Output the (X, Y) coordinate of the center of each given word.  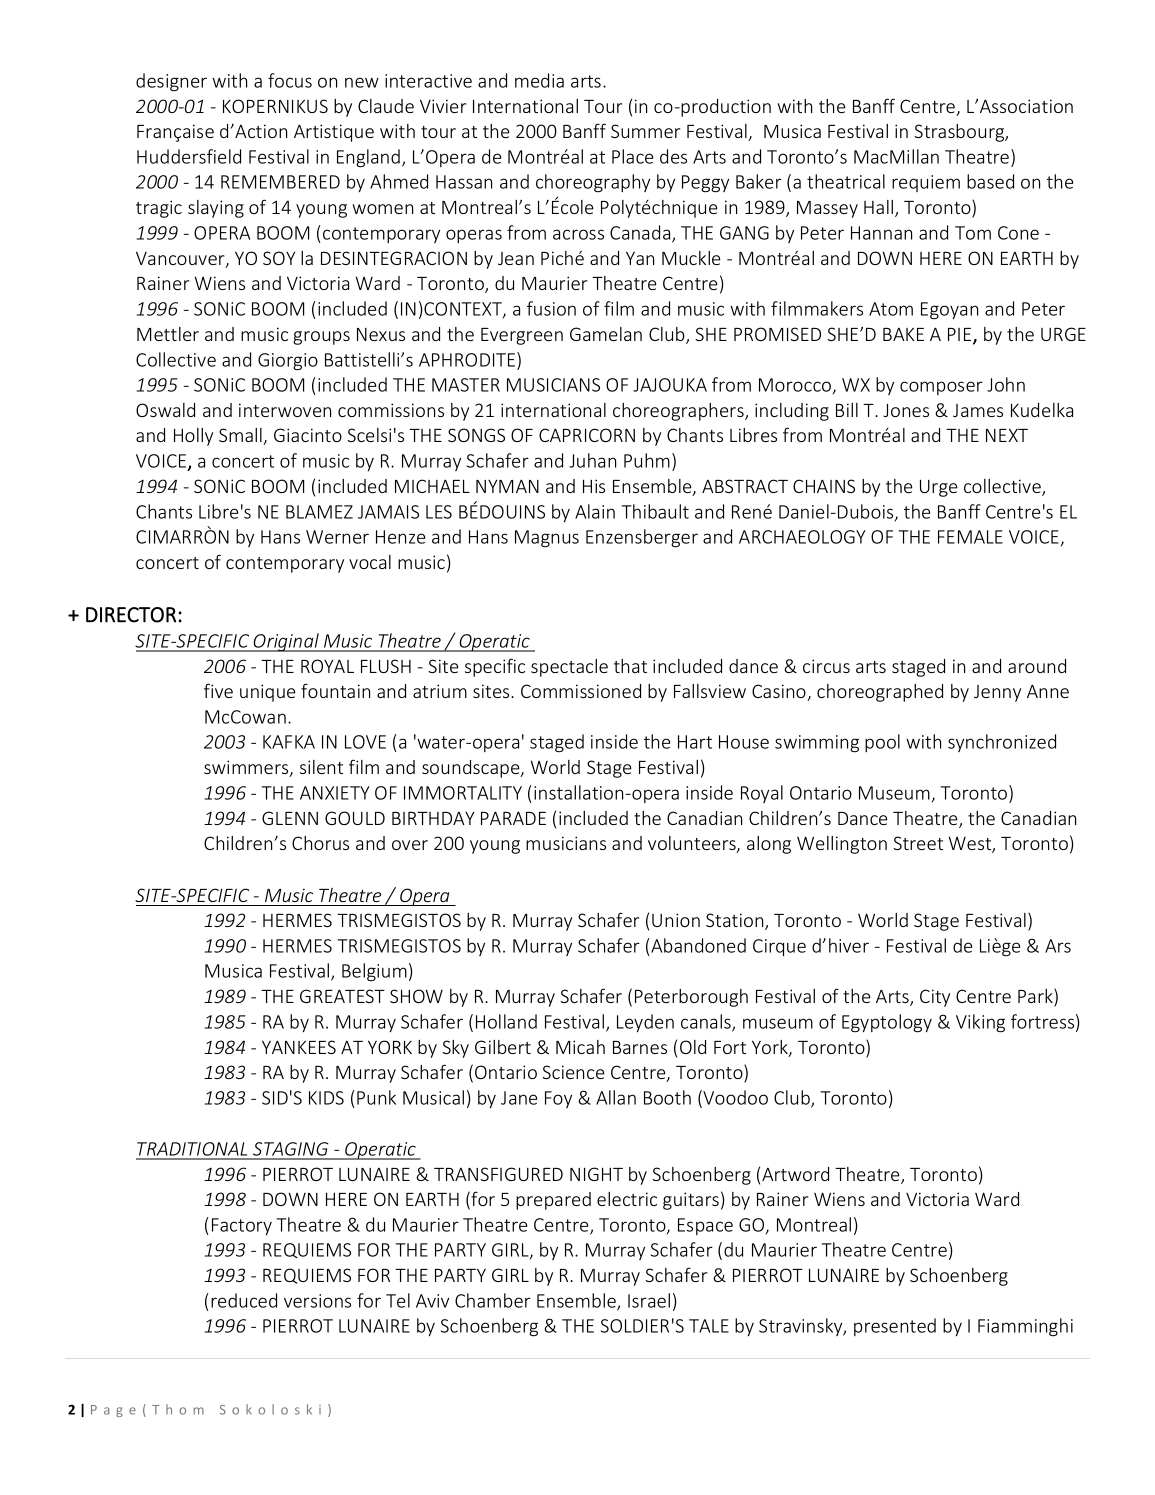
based (990, 181)
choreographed (880, 693)
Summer (645, 131)
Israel (649, 1300)
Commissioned (581, 691)
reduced (244, 1300)
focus (290, 80)
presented (895, 1327)
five (218, 690)
